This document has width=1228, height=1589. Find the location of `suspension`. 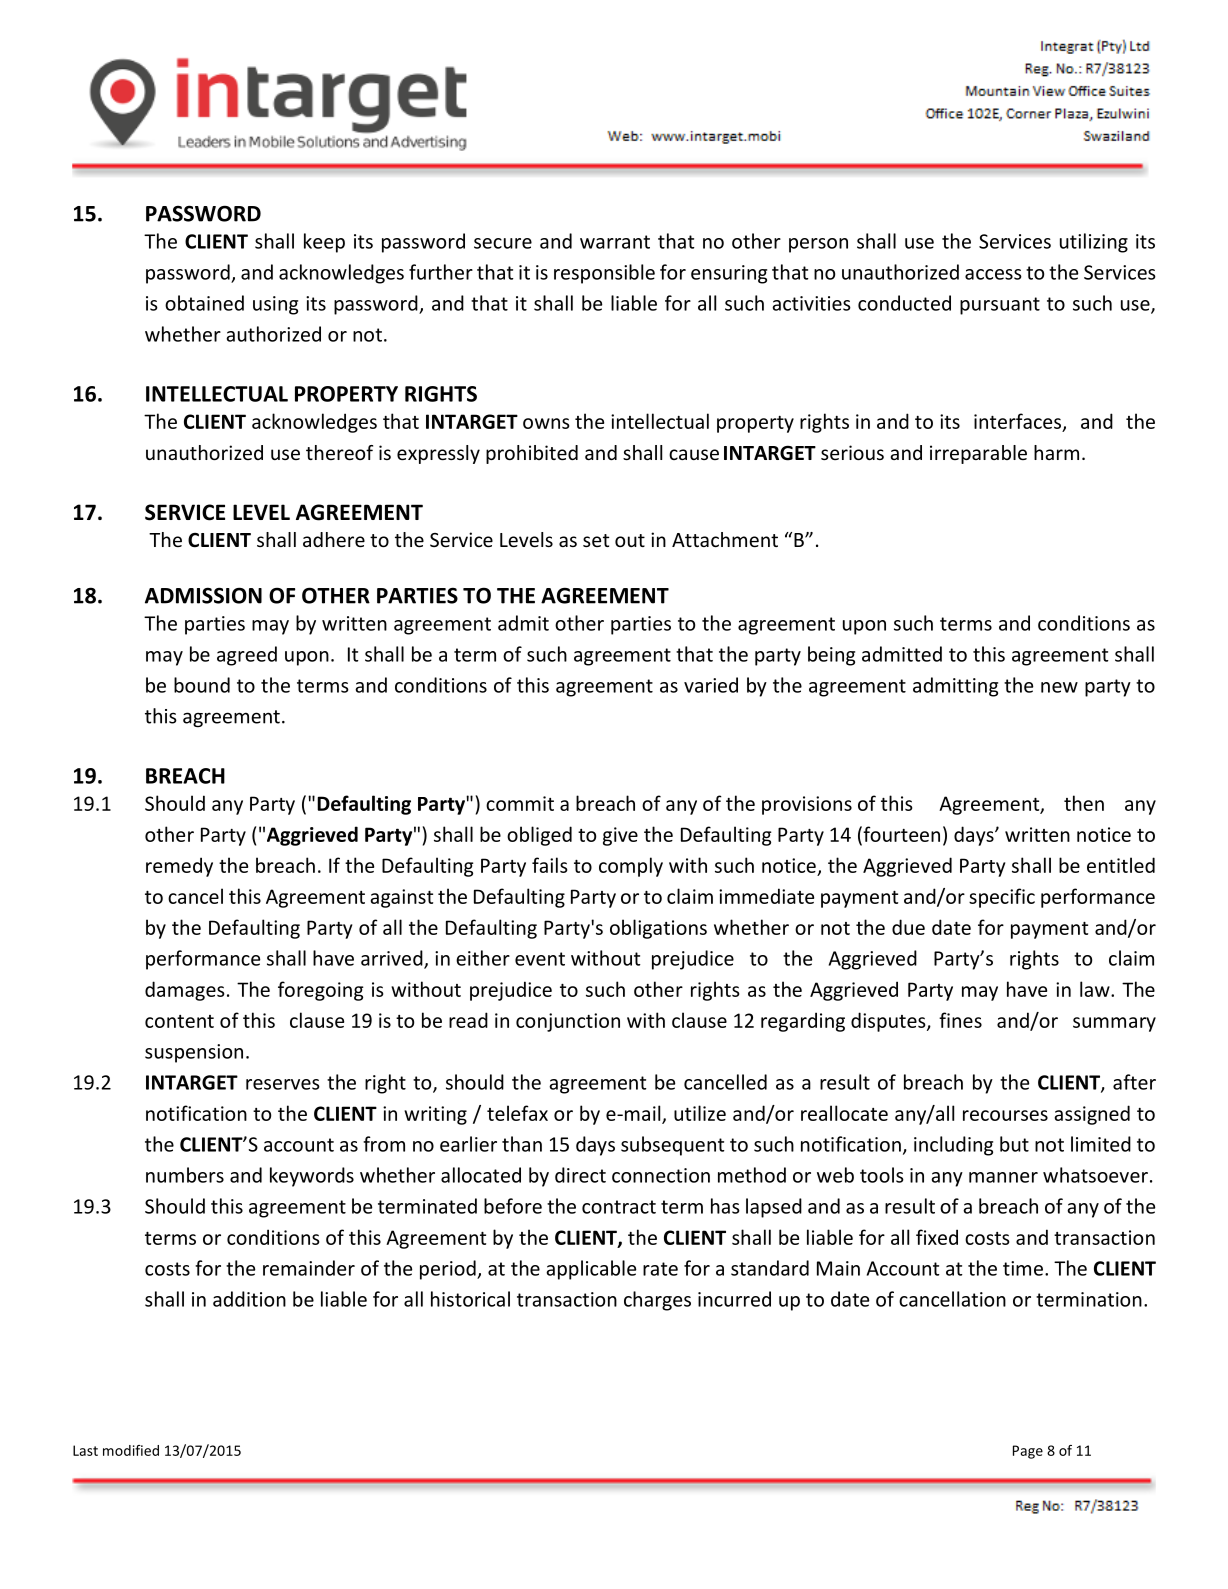

suspension is located at coordinates (194, 1053).
